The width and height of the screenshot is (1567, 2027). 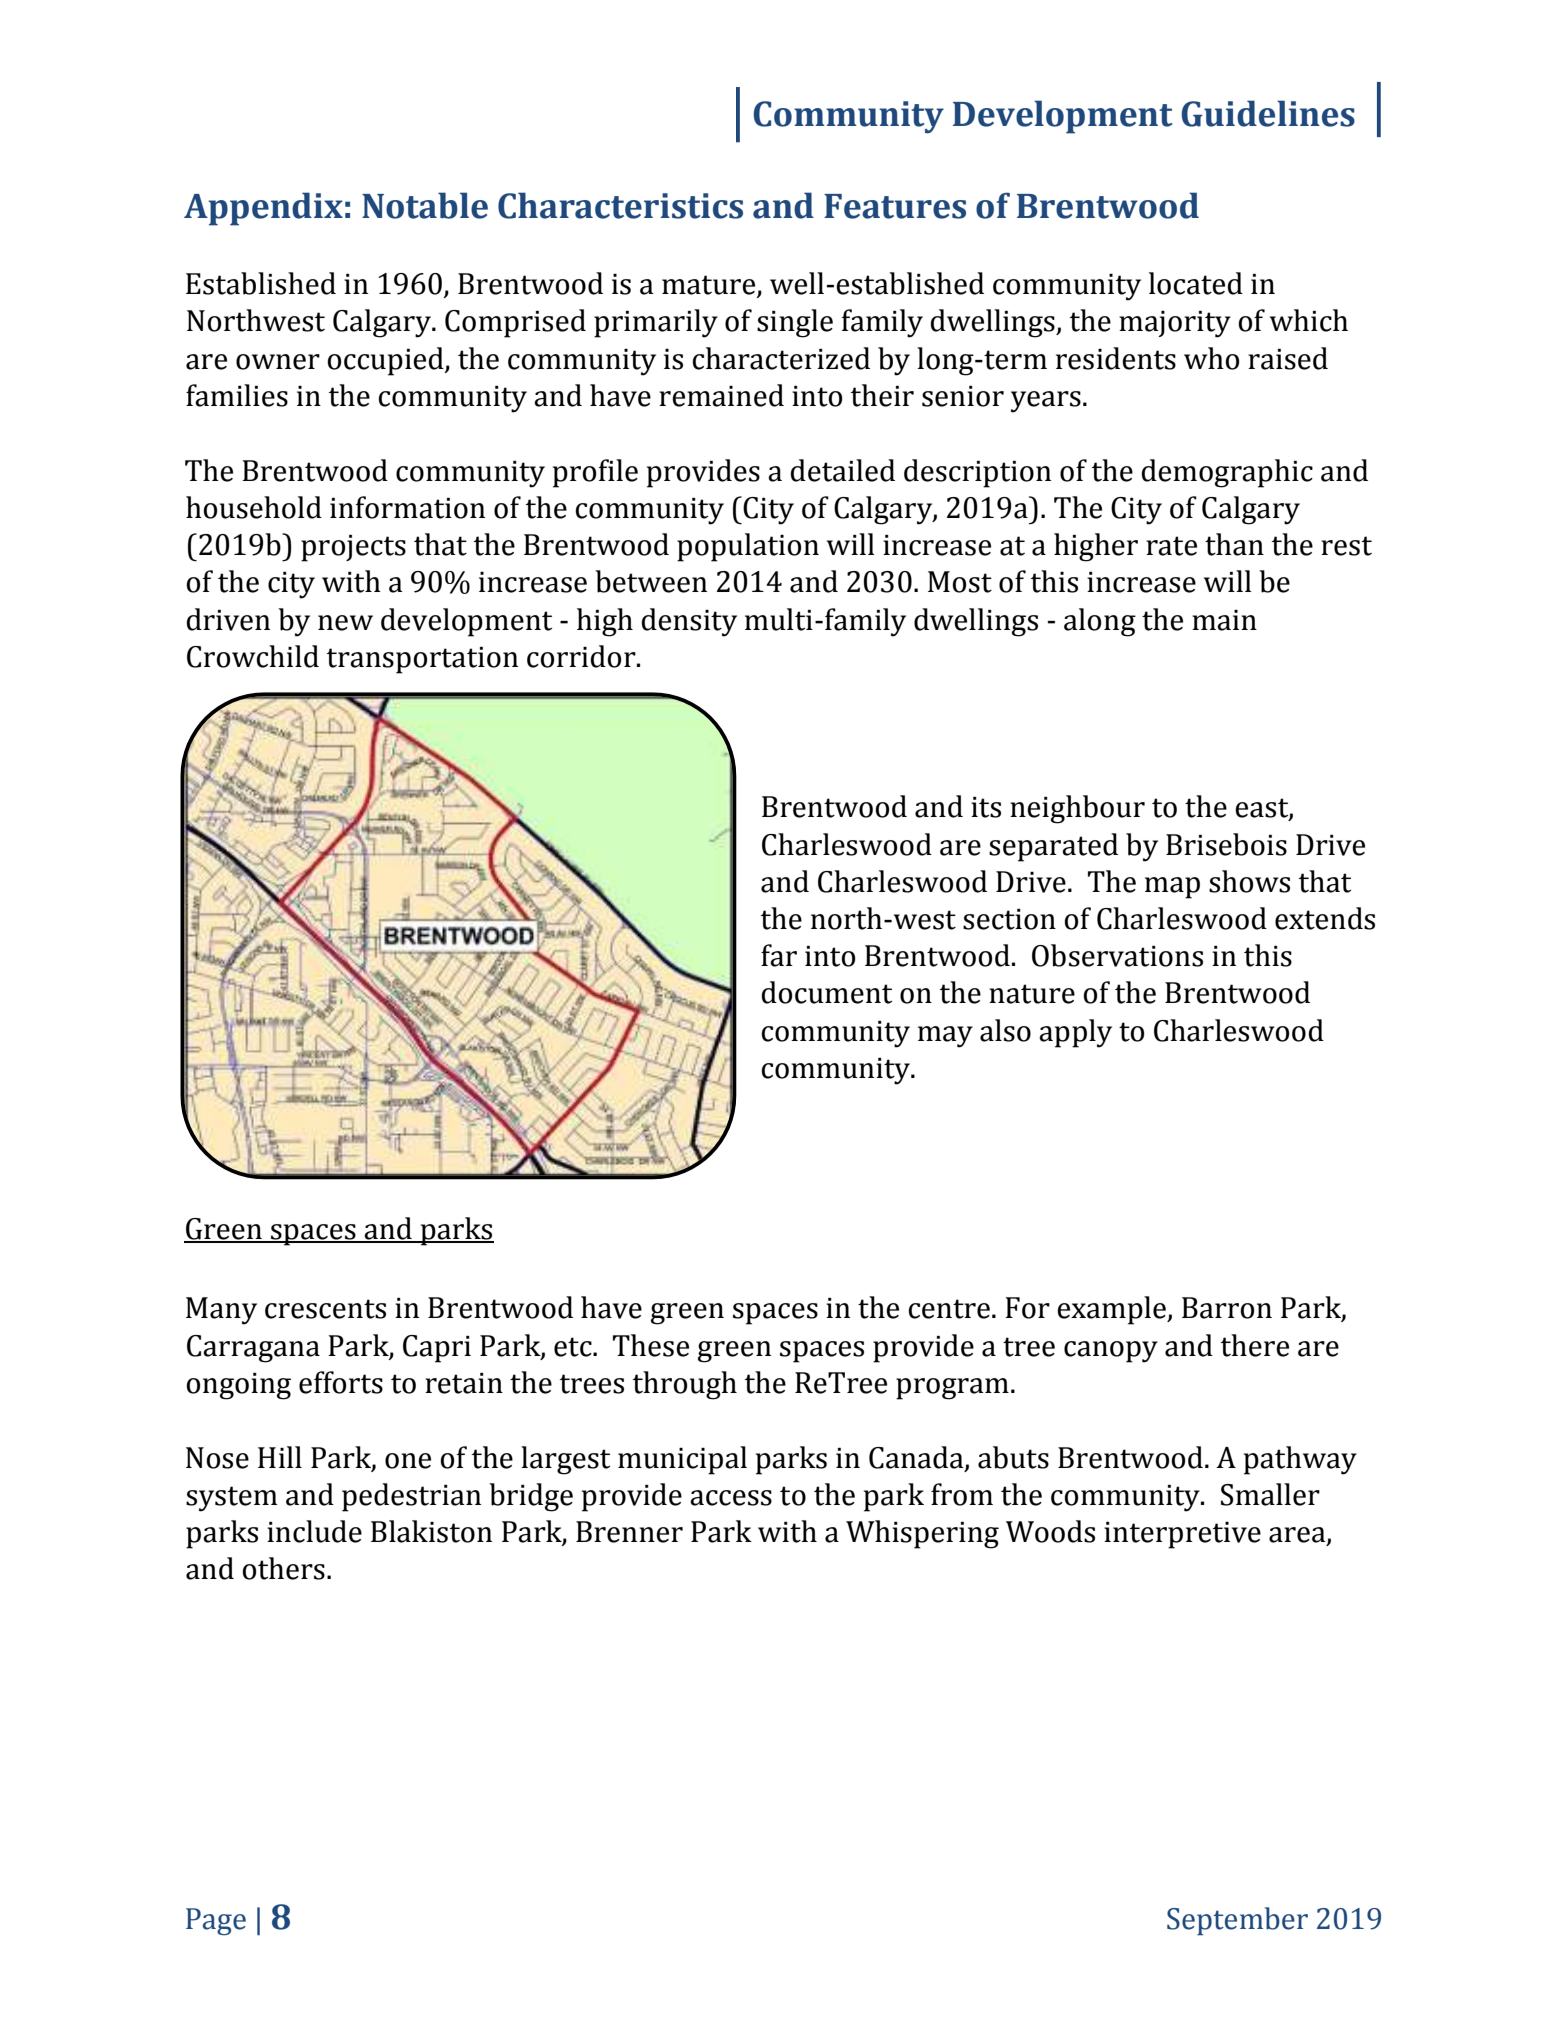 What do you see at coordinates (425, 205) in the screenshot?
I see `Notable` at bounding box center [425, 205].
